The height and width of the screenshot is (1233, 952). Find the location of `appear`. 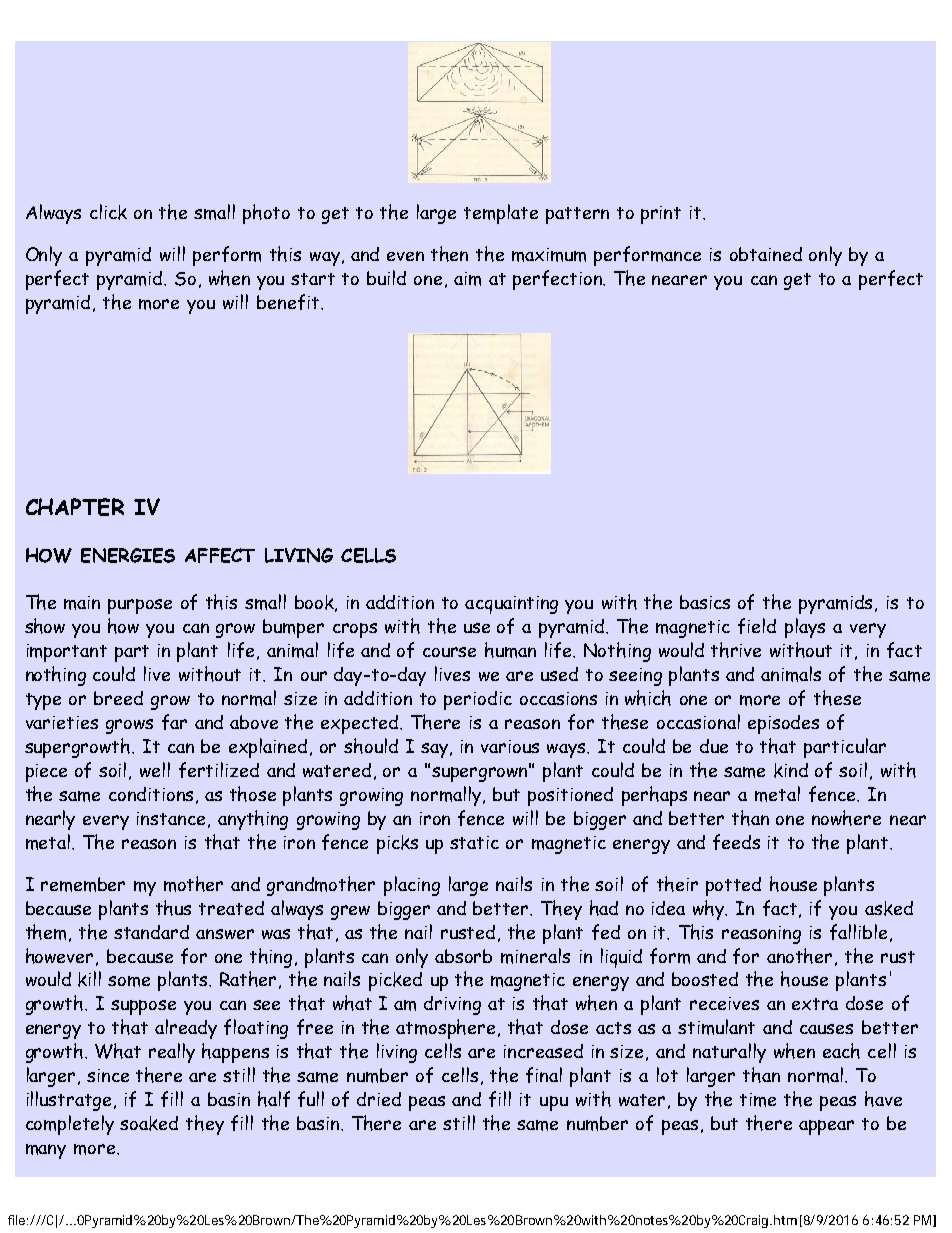

appear is located at coordinates (826, 1127).
